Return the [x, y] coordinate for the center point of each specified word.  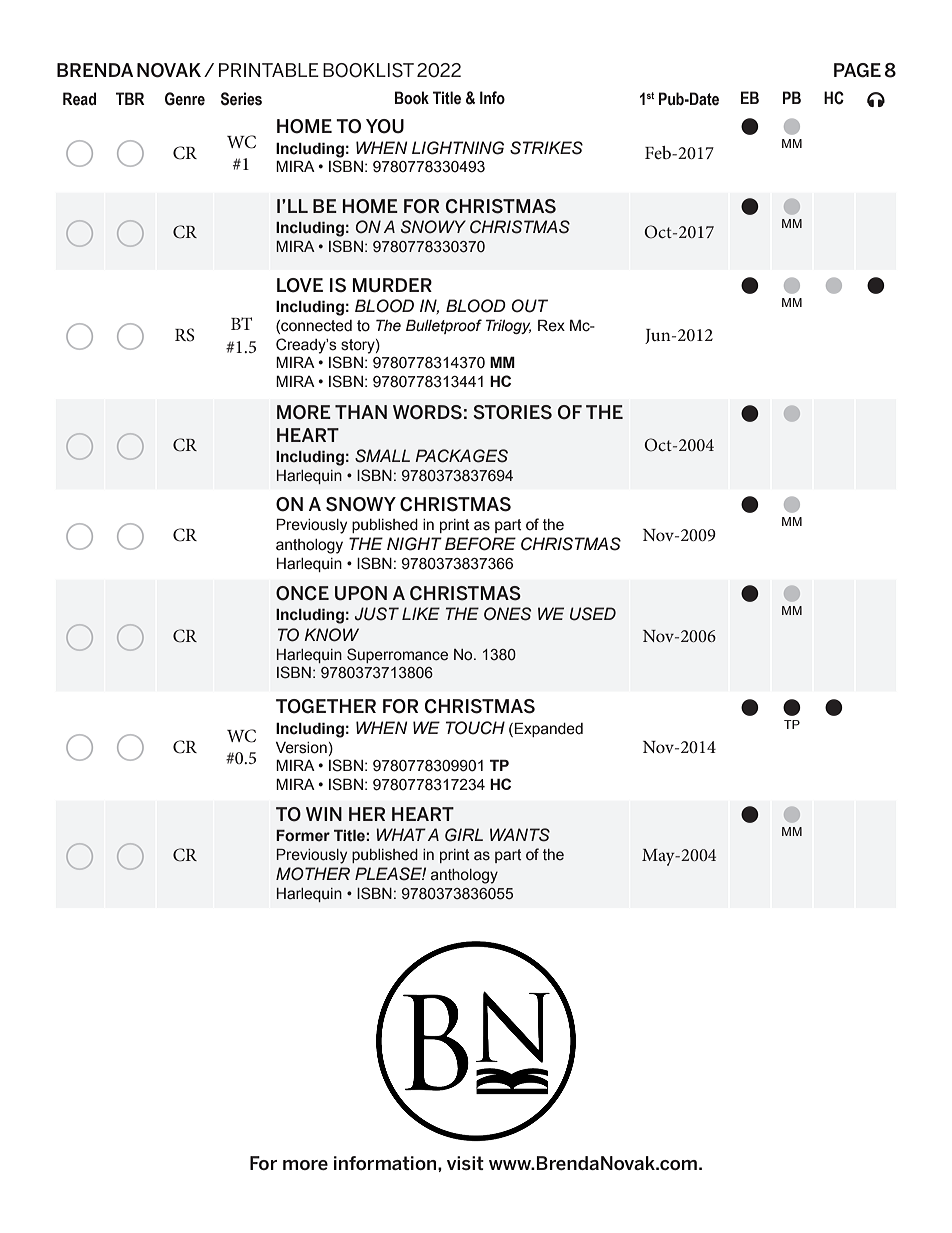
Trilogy [508, 326]
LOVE [300, 285]
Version [301, 748]
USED [593, 614]
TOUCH [475, 728]
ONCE [302, 593]
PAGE [857, 70]
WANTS [520, 835]
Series [241, 99]
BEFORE [480, 544]
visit [465, 1163]
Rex [551, 325]
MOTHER [313, 874]
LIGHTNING [458, 148]
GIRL [464, 835]
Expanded [548, 729]
